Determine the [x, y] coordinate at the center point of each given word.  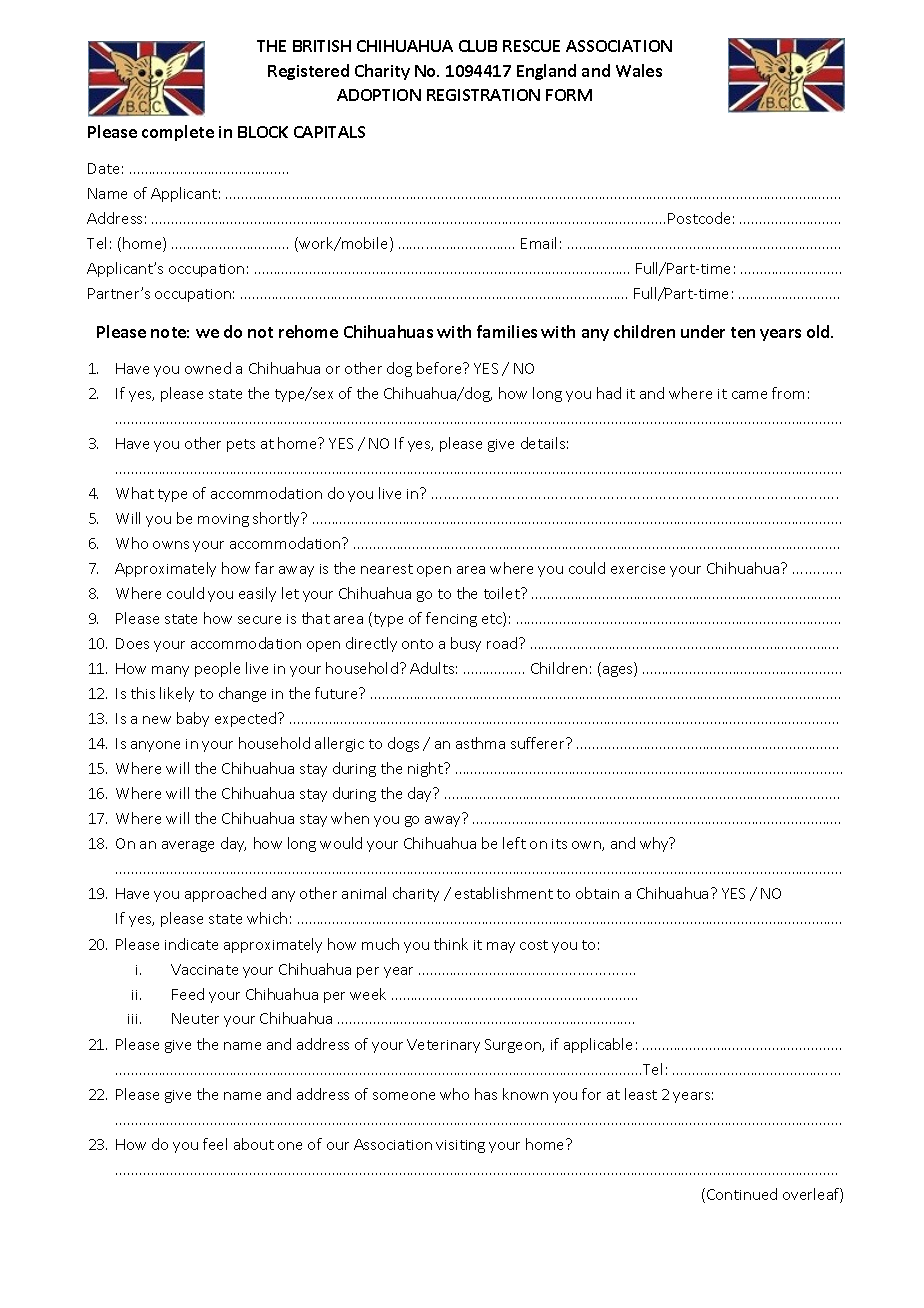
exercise [638, 569]
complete [178, 133]
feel [215, 1144]
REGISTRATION [483, 95]
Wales [639, 70]
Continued [742, 1194]
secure [259, 620]
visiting [460, 1146]
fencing [451, 619]
